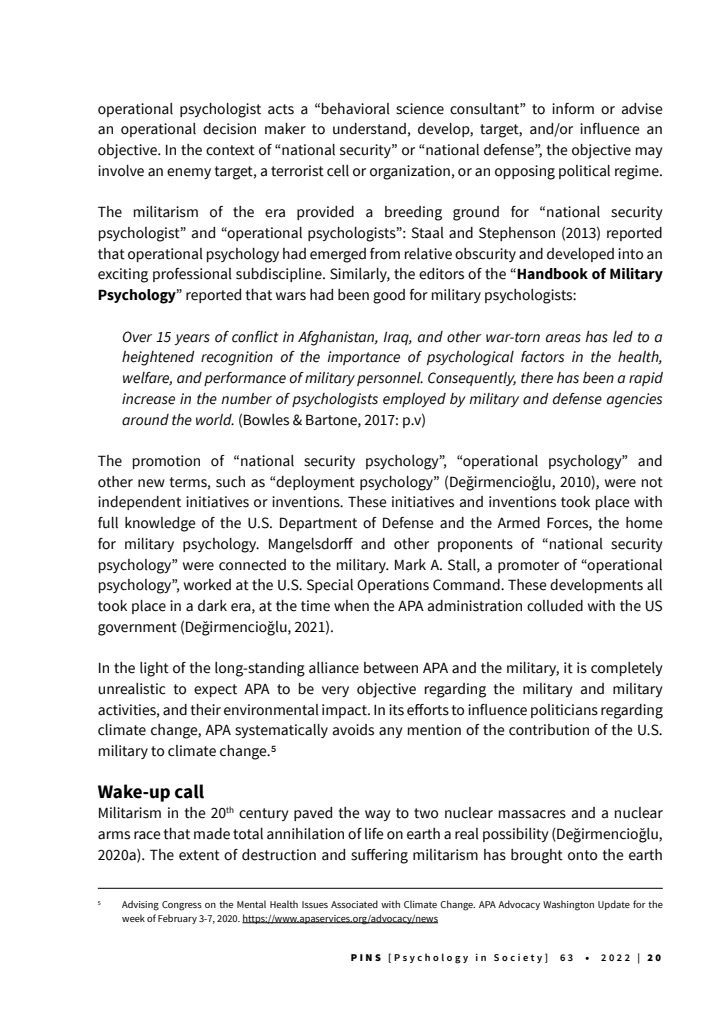  Describe the element at coordinates (564, 711) in the screenshot. I see `politicians` at that location.
